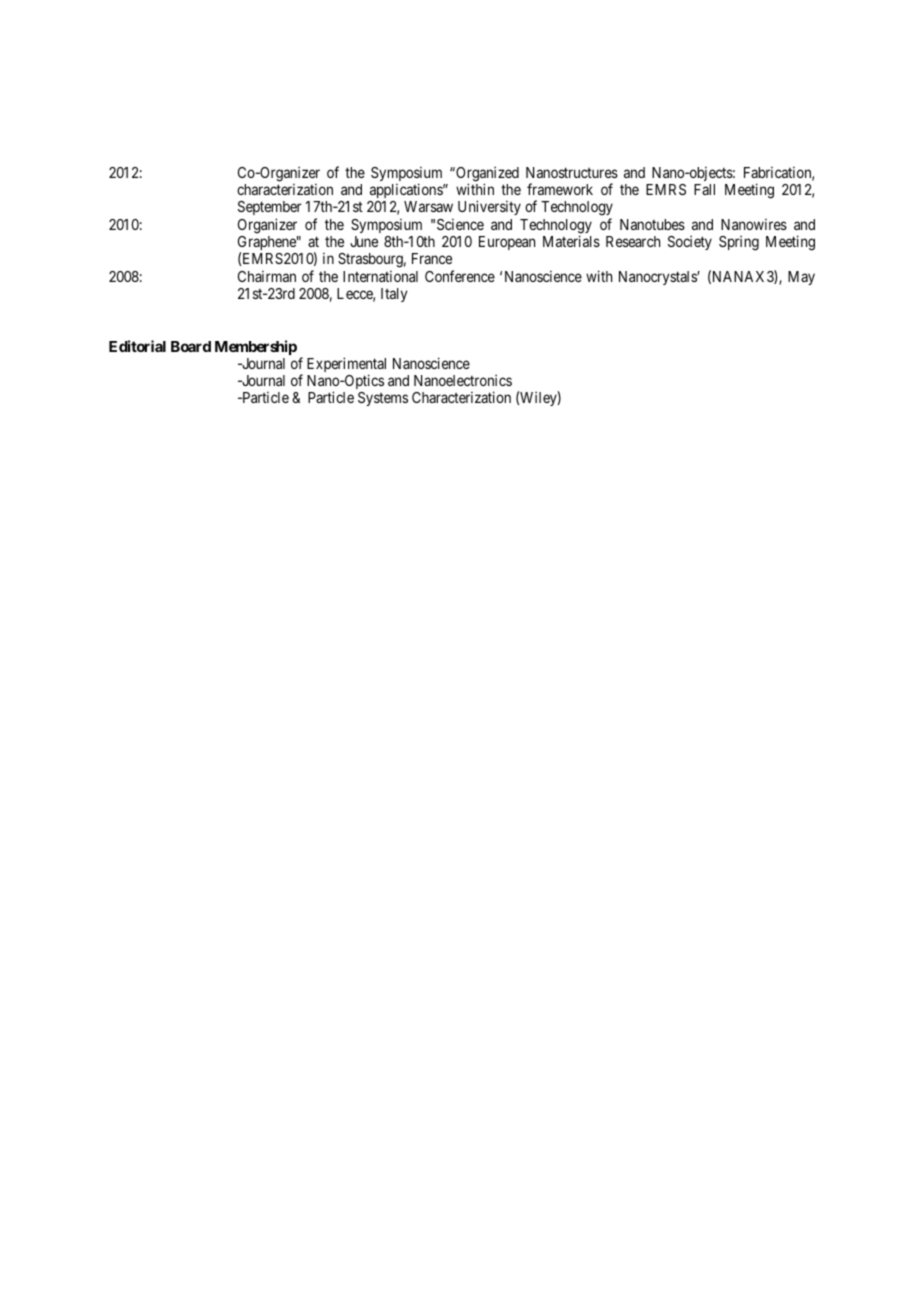  What do you see at coordinates (267, 276) in the screenshot?
I see `Chairman` at bounding box center [267, 276].
